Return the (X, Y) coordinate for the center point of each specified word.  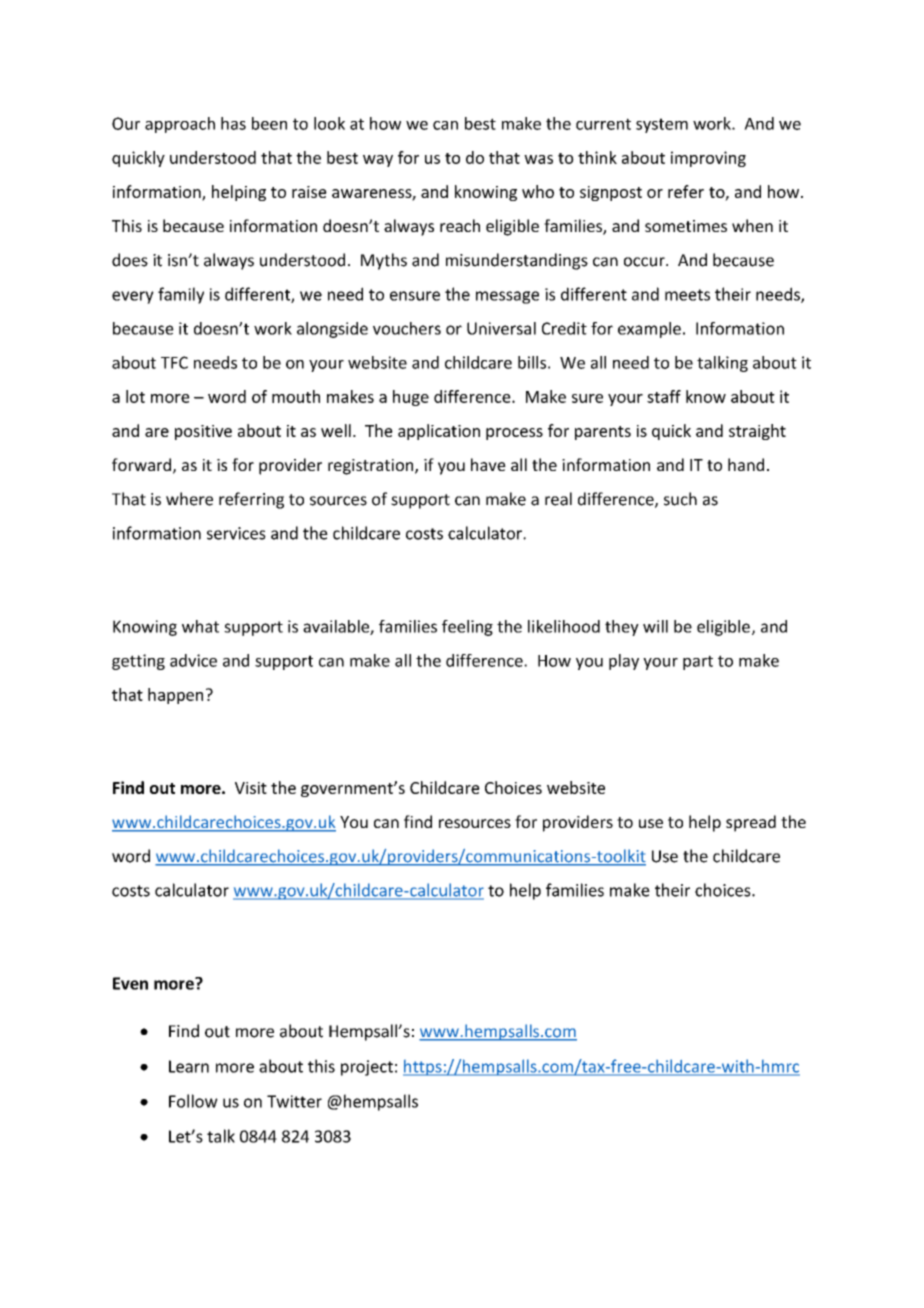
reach (460, 225)
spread (751, 823)
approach (180, 125)
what (200, 626)
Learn (189, 1066)
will (655, 626)
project (367, 1068)
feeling (467, 628)
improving (708, 159)
